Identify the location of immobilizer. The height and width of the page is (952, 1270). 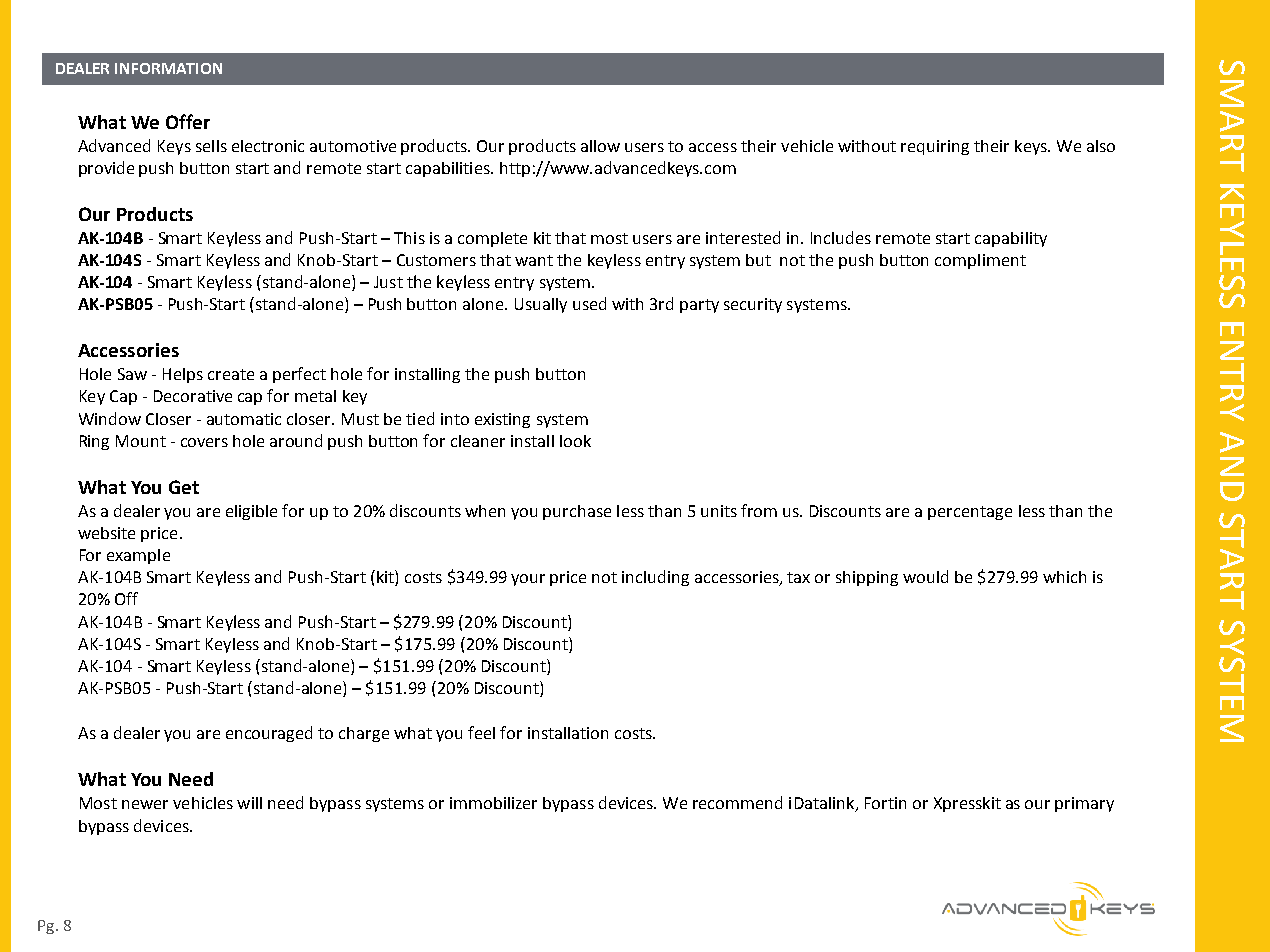
(493, 803).
